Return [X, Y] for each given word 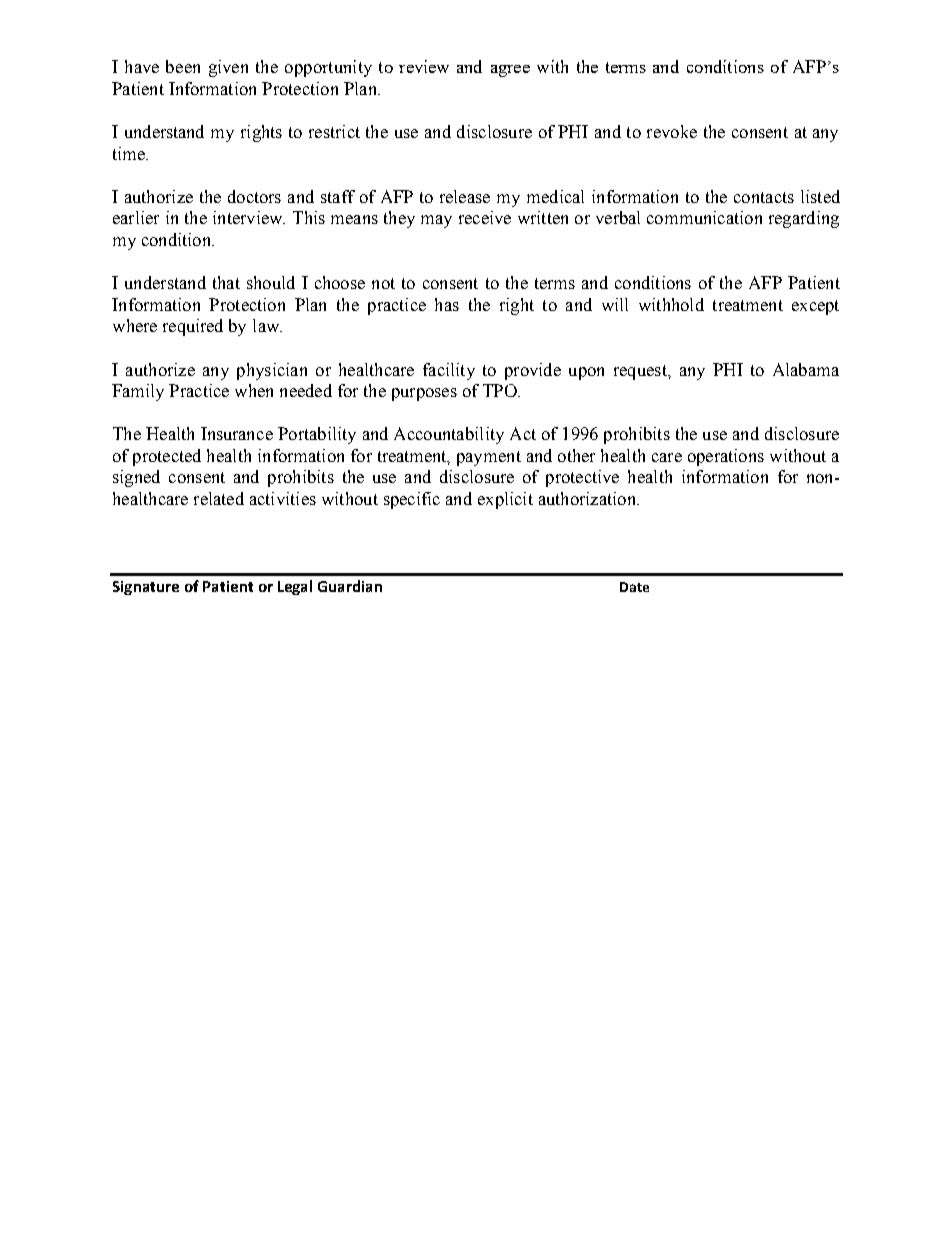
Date [634, 587]
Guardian [350, 586]
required [193, 327]
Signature [146, 588]
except [815, 307]
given [228, 68]
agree [510, 71]
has [447, 304]
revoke [672, 131]
